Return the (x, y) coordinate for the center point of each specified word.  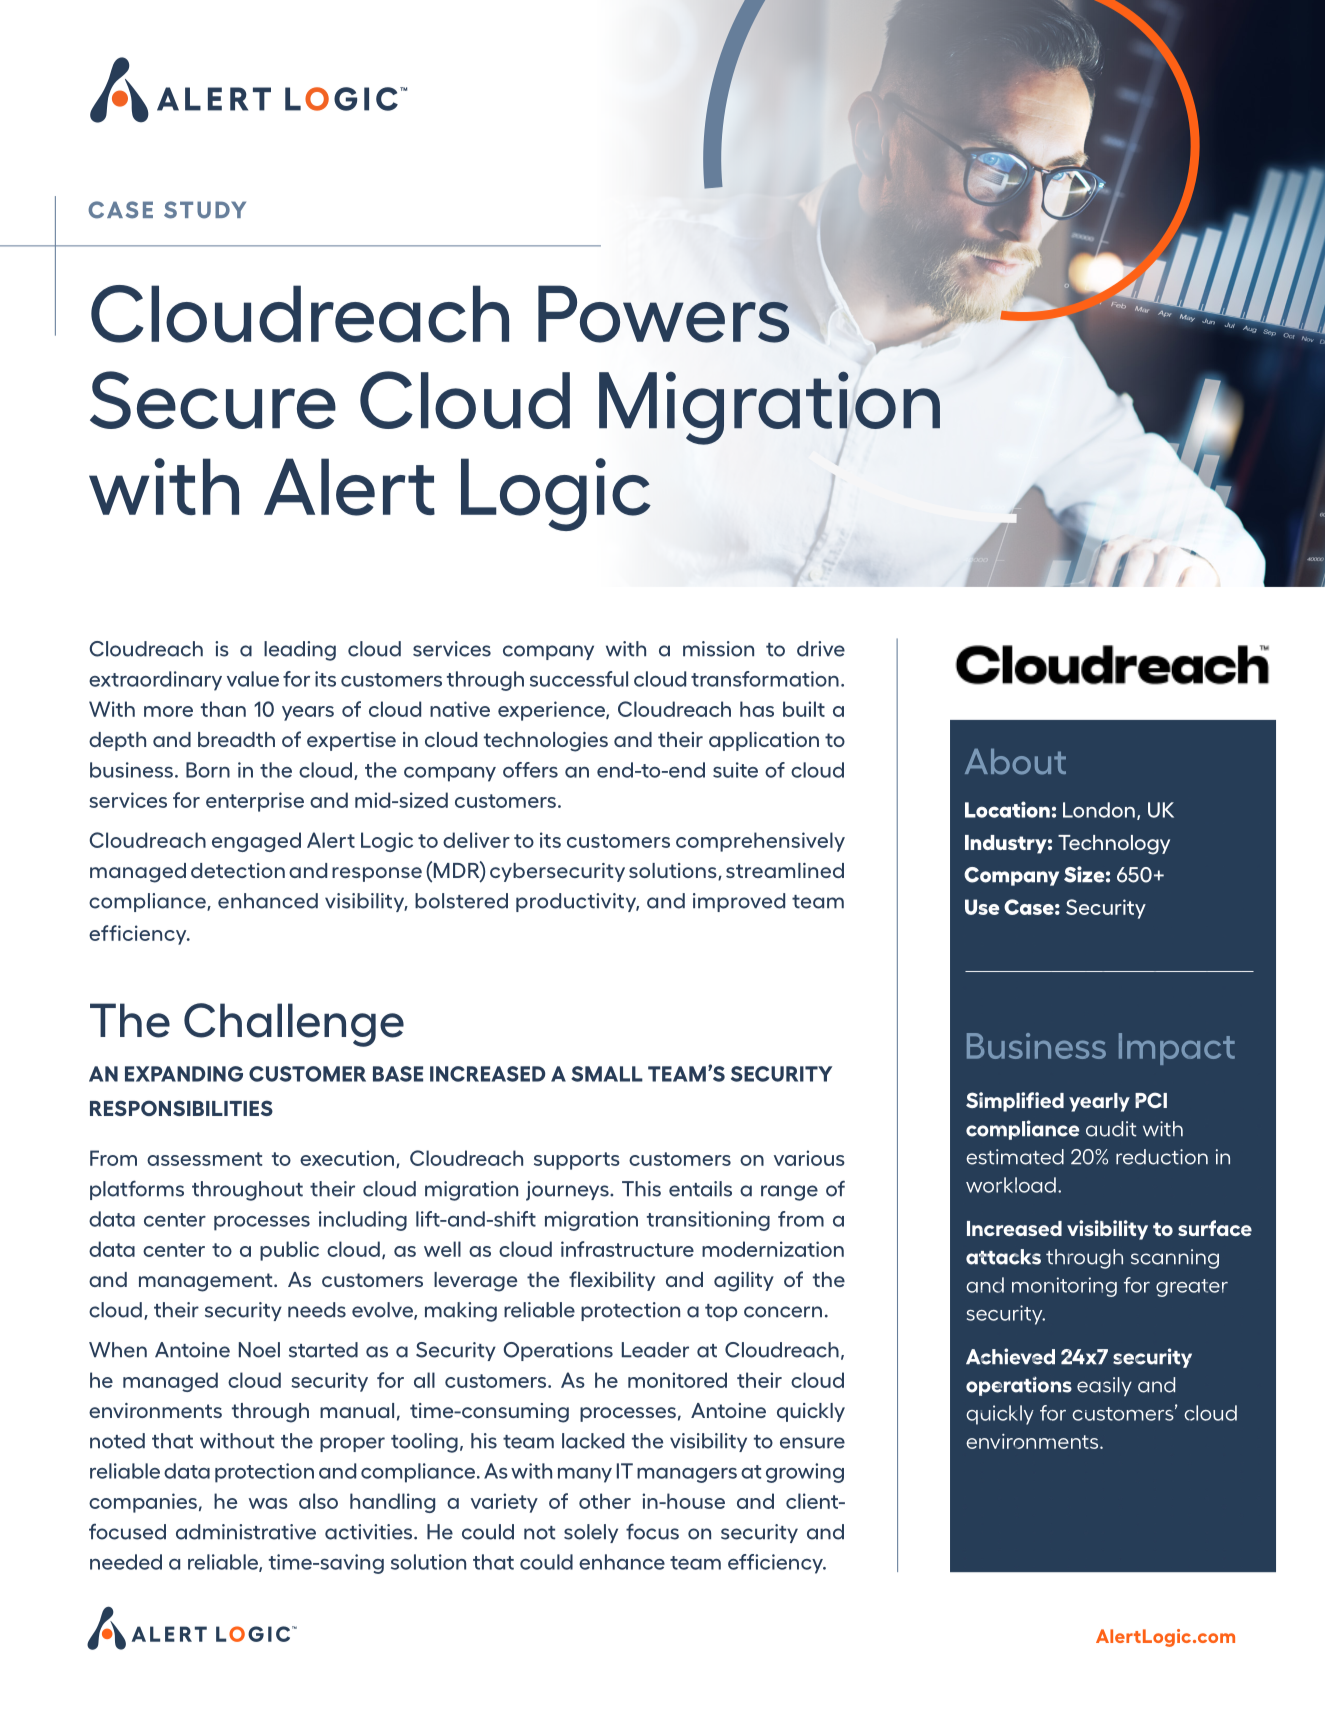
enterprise (255, 802)
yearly (1099, 1102)
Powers (663, 314)
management (207, 1282)
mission (718, 649)
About (1015, 762)
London (1099, 810)
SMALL (607, 1074)
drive (821, 649)
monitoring (1064, 1287)
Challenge (294, 1025)
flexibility (612, 1281)
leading (300, 651)
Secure (213, 400)
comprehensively (760, 842)
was (268, 1503)
